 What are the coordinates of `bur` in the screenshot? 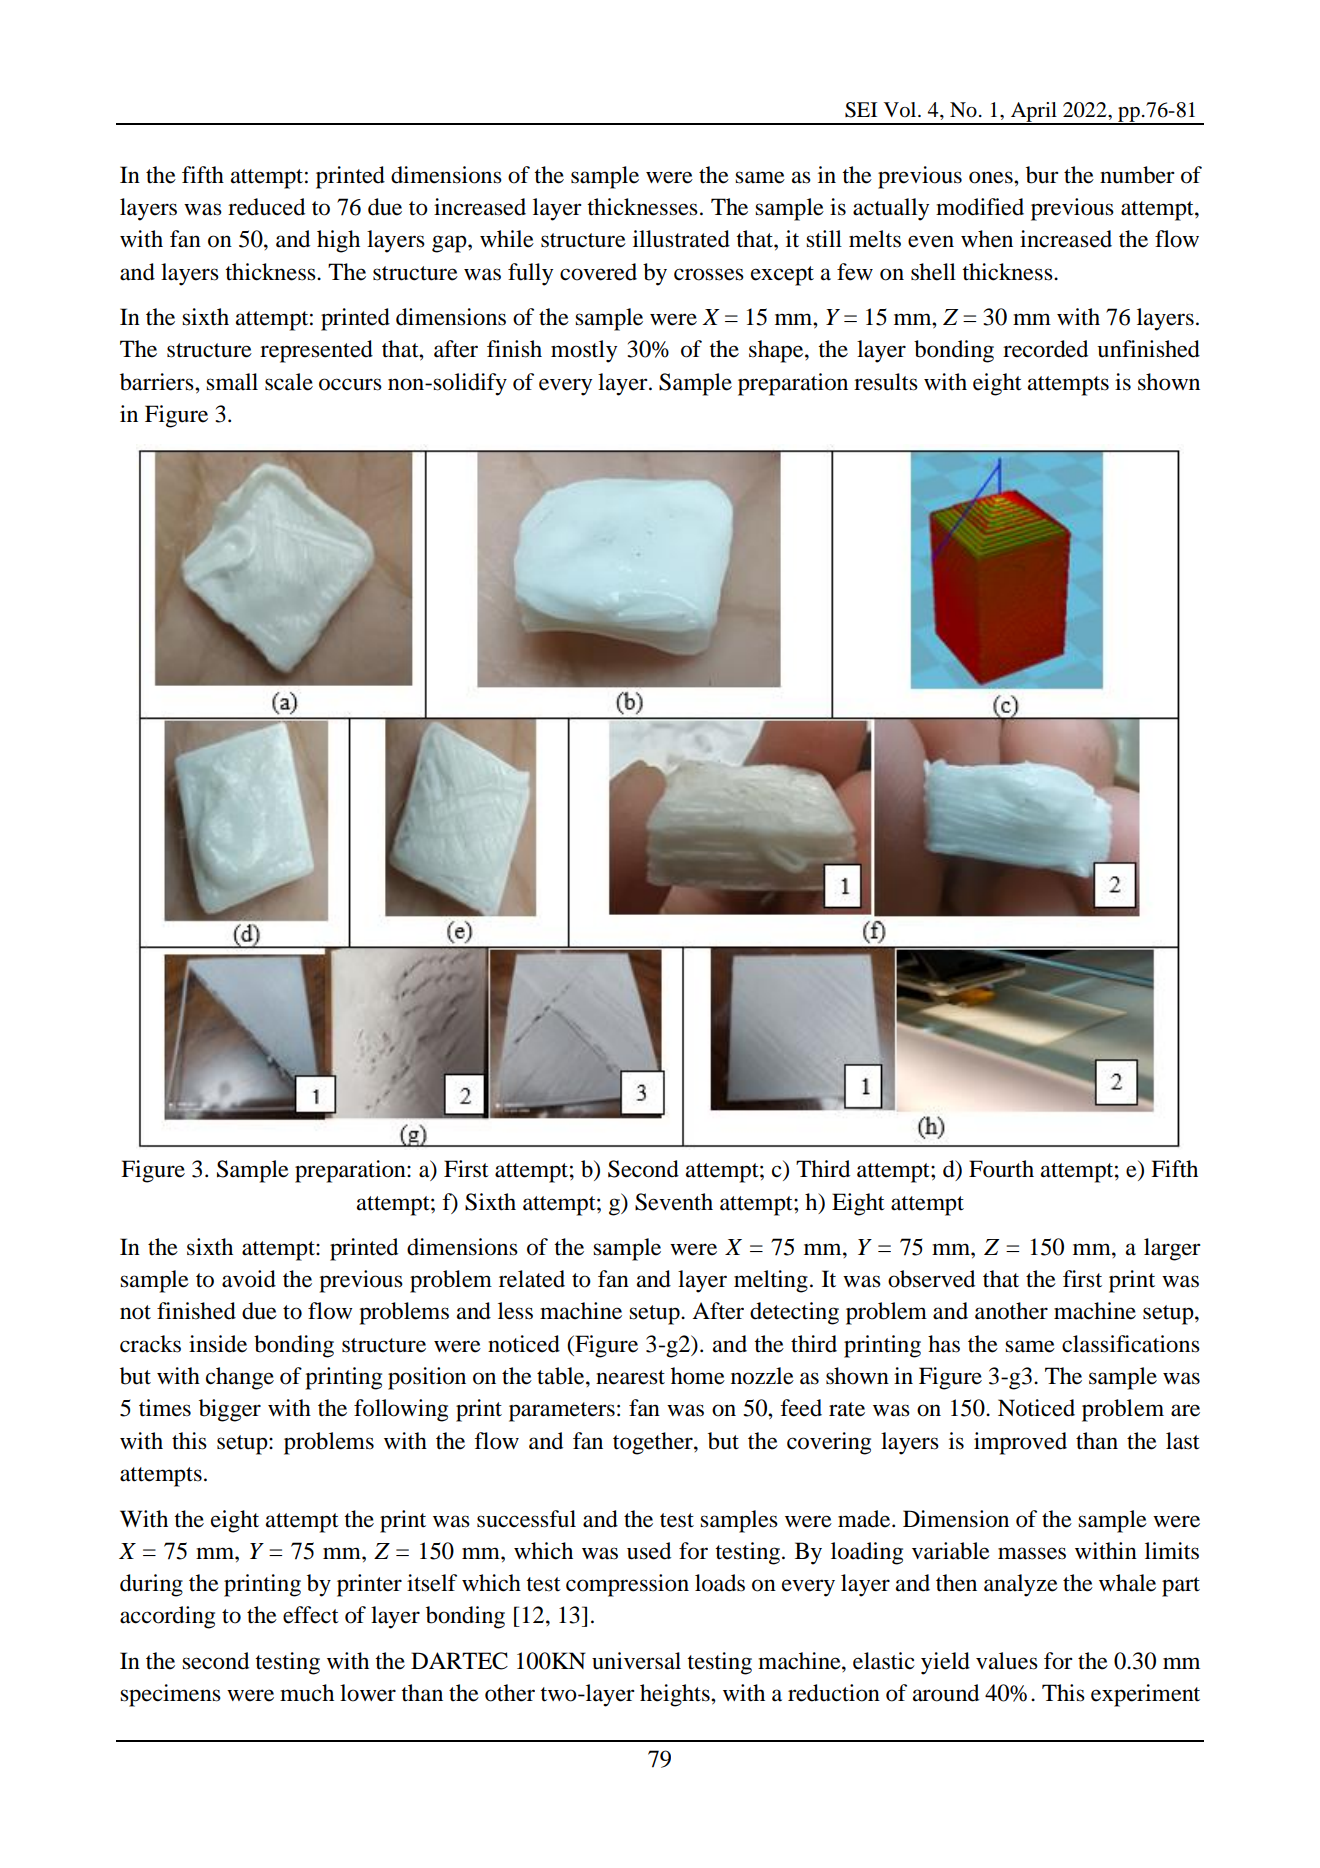 It's located at (1042, 175).
